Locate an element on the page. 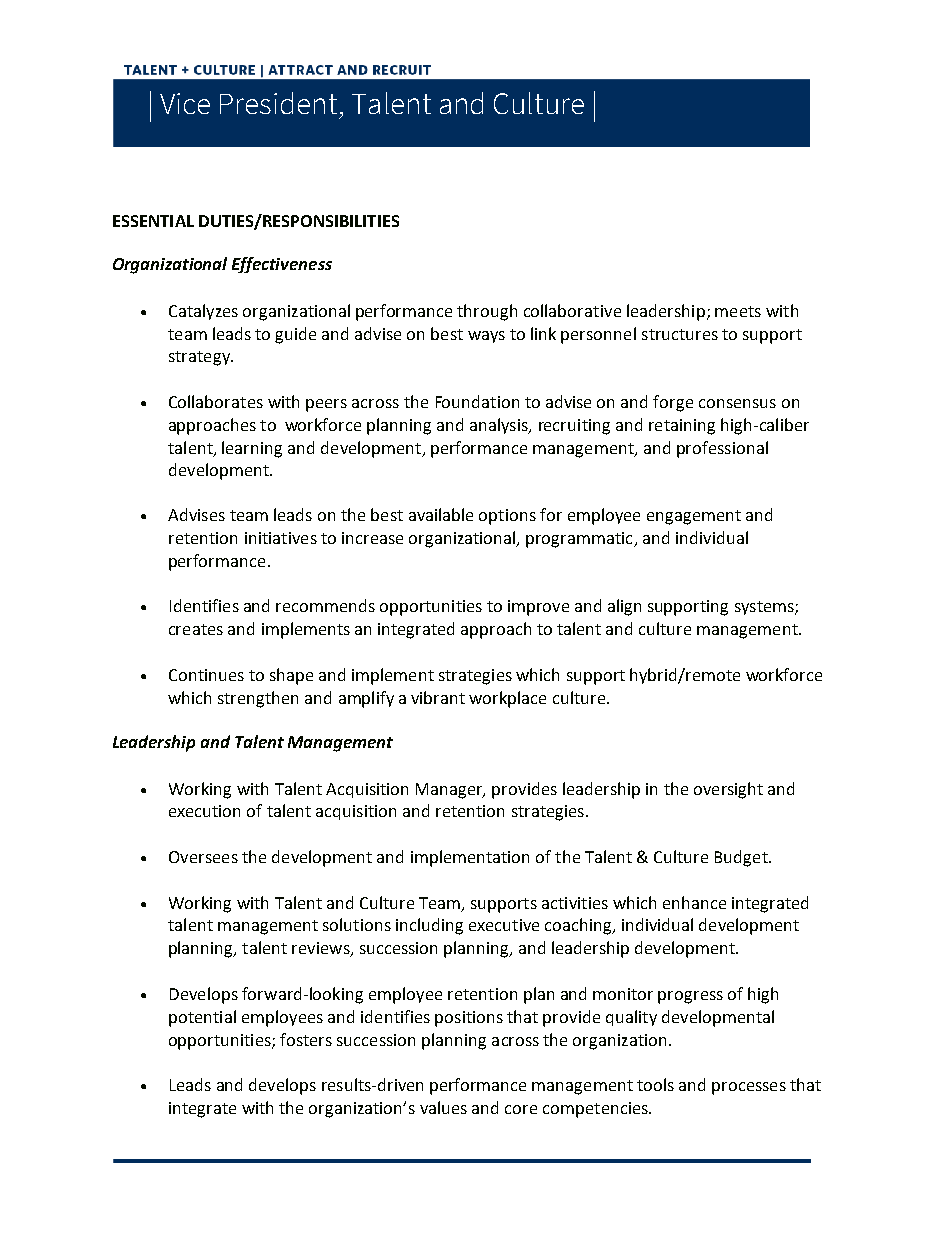 This document has width=952, height=1233. available is located at coordinates (441, 514).
